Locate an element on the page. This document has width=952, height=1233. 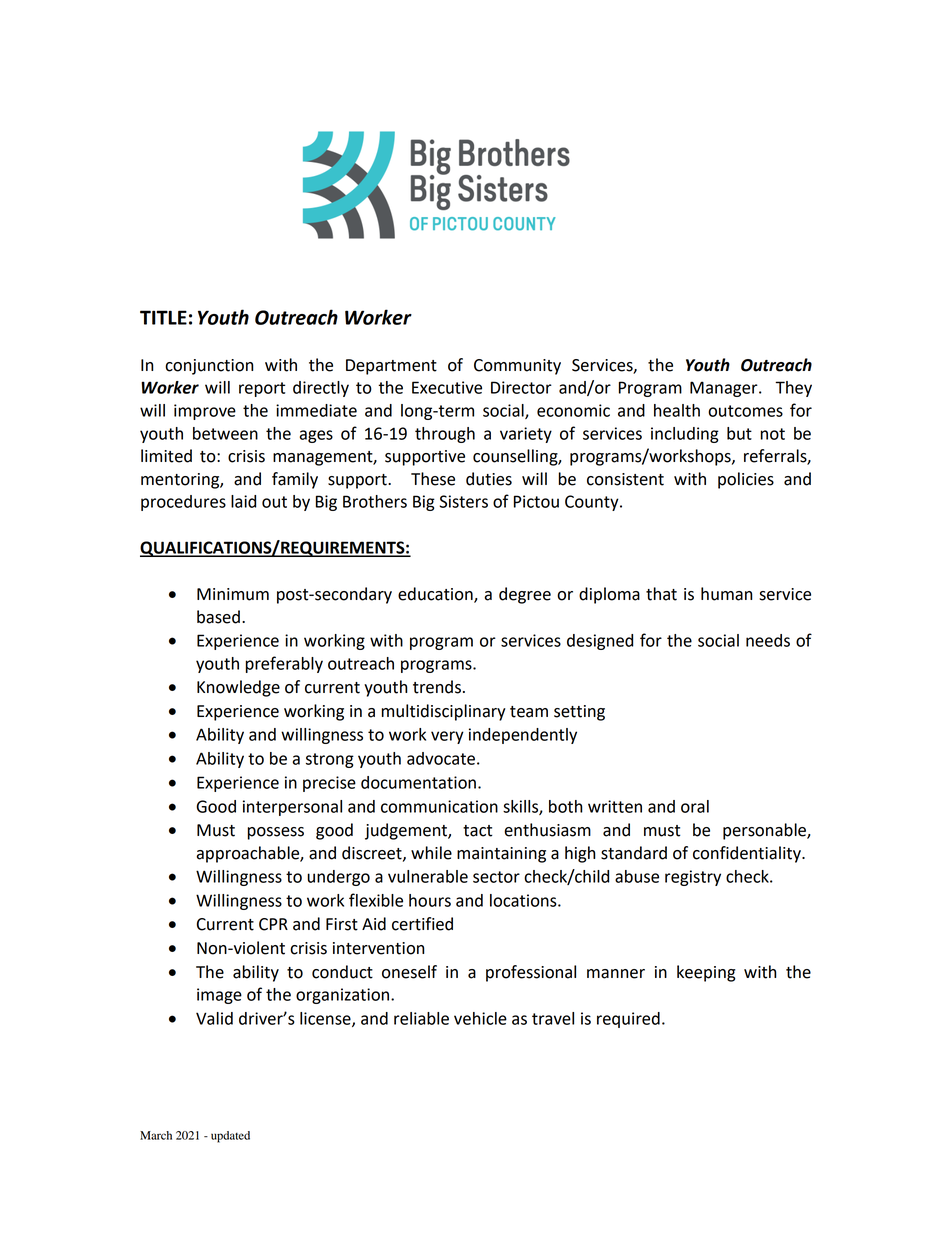
vehicle is located at coordinates (480, 1018).
